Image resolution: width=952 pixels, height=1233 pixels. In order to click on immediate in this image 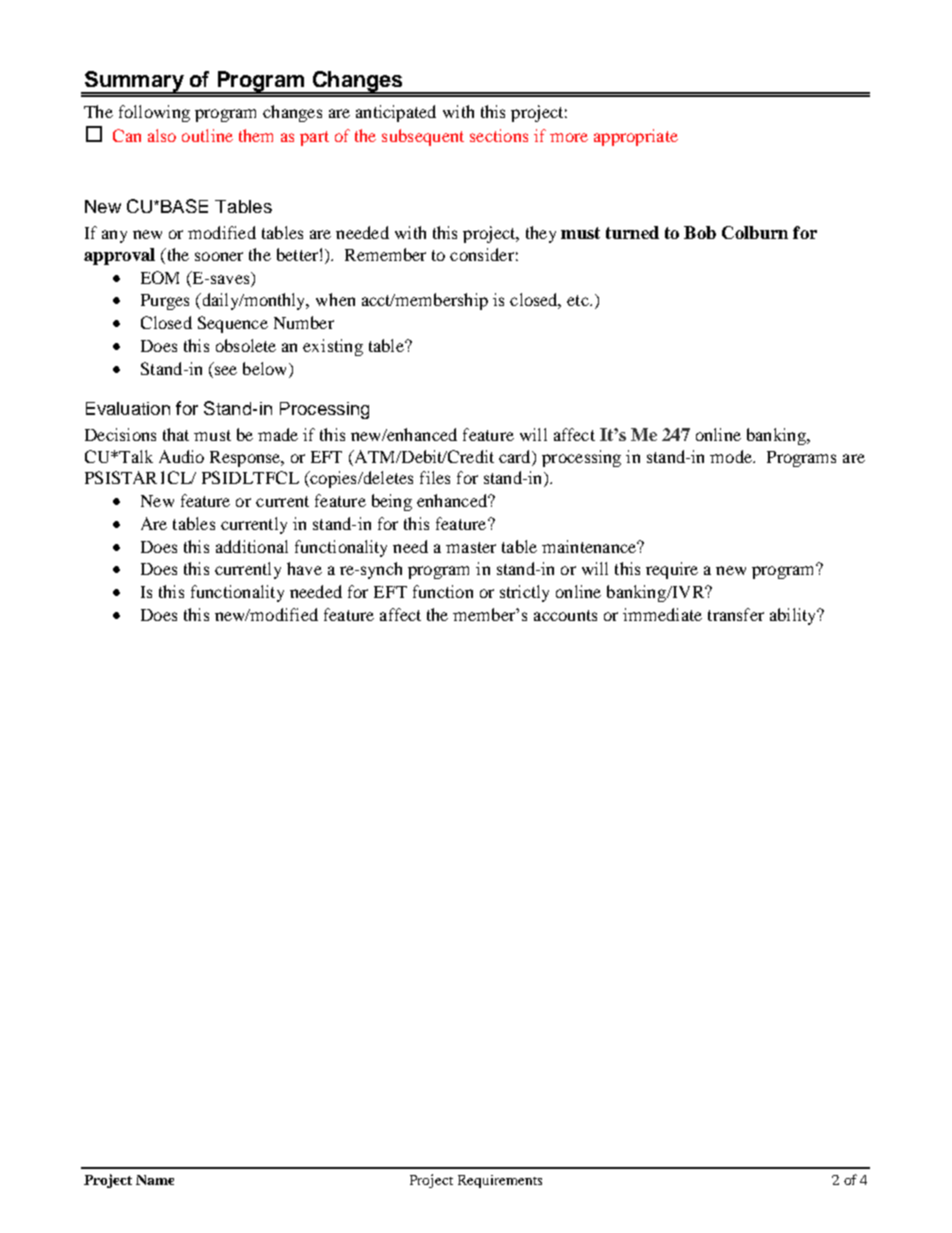, I will do `click(662, 614)`.
